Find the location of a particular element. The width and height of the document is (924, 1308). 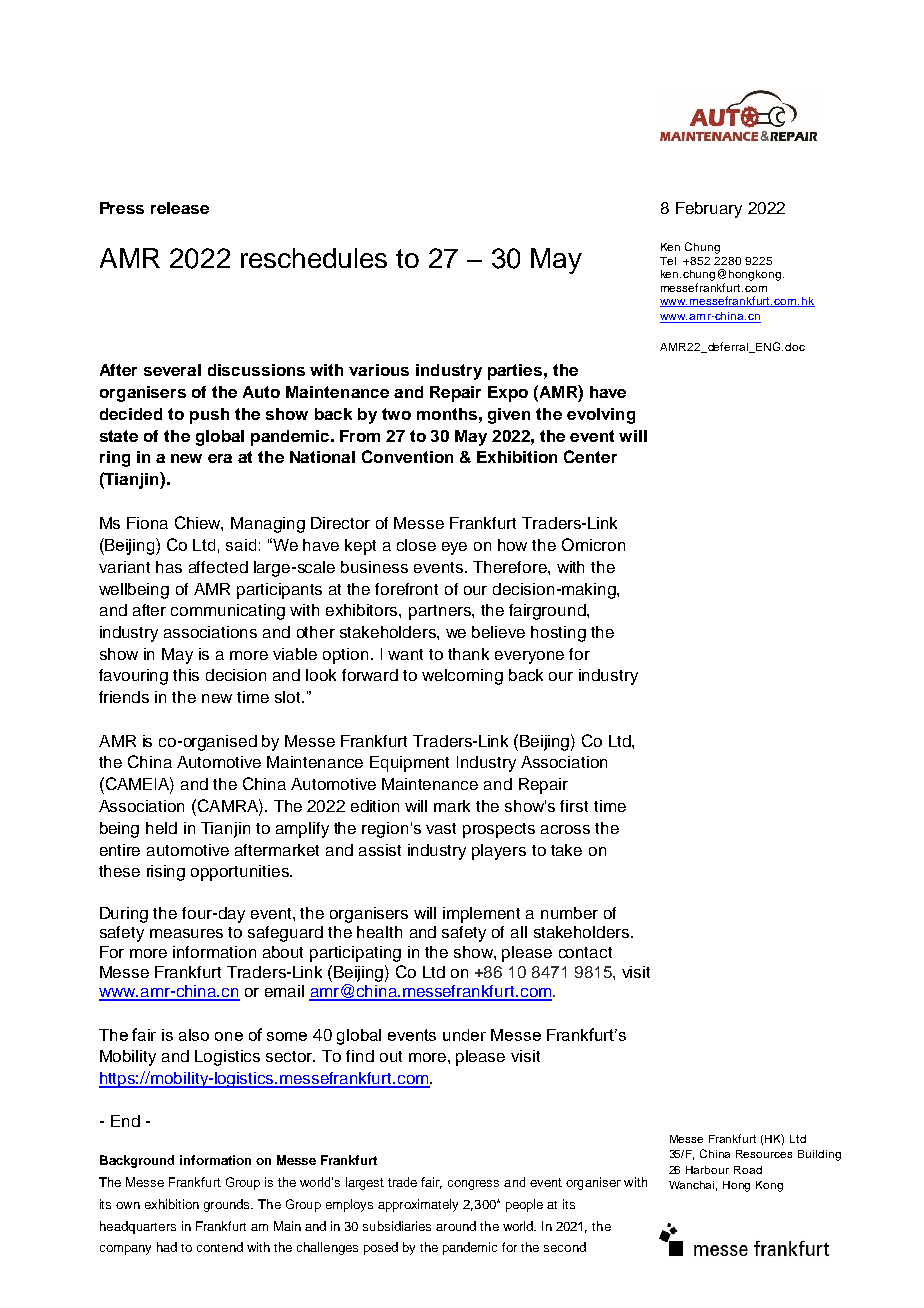

various is located at coordinates (379, 370).
